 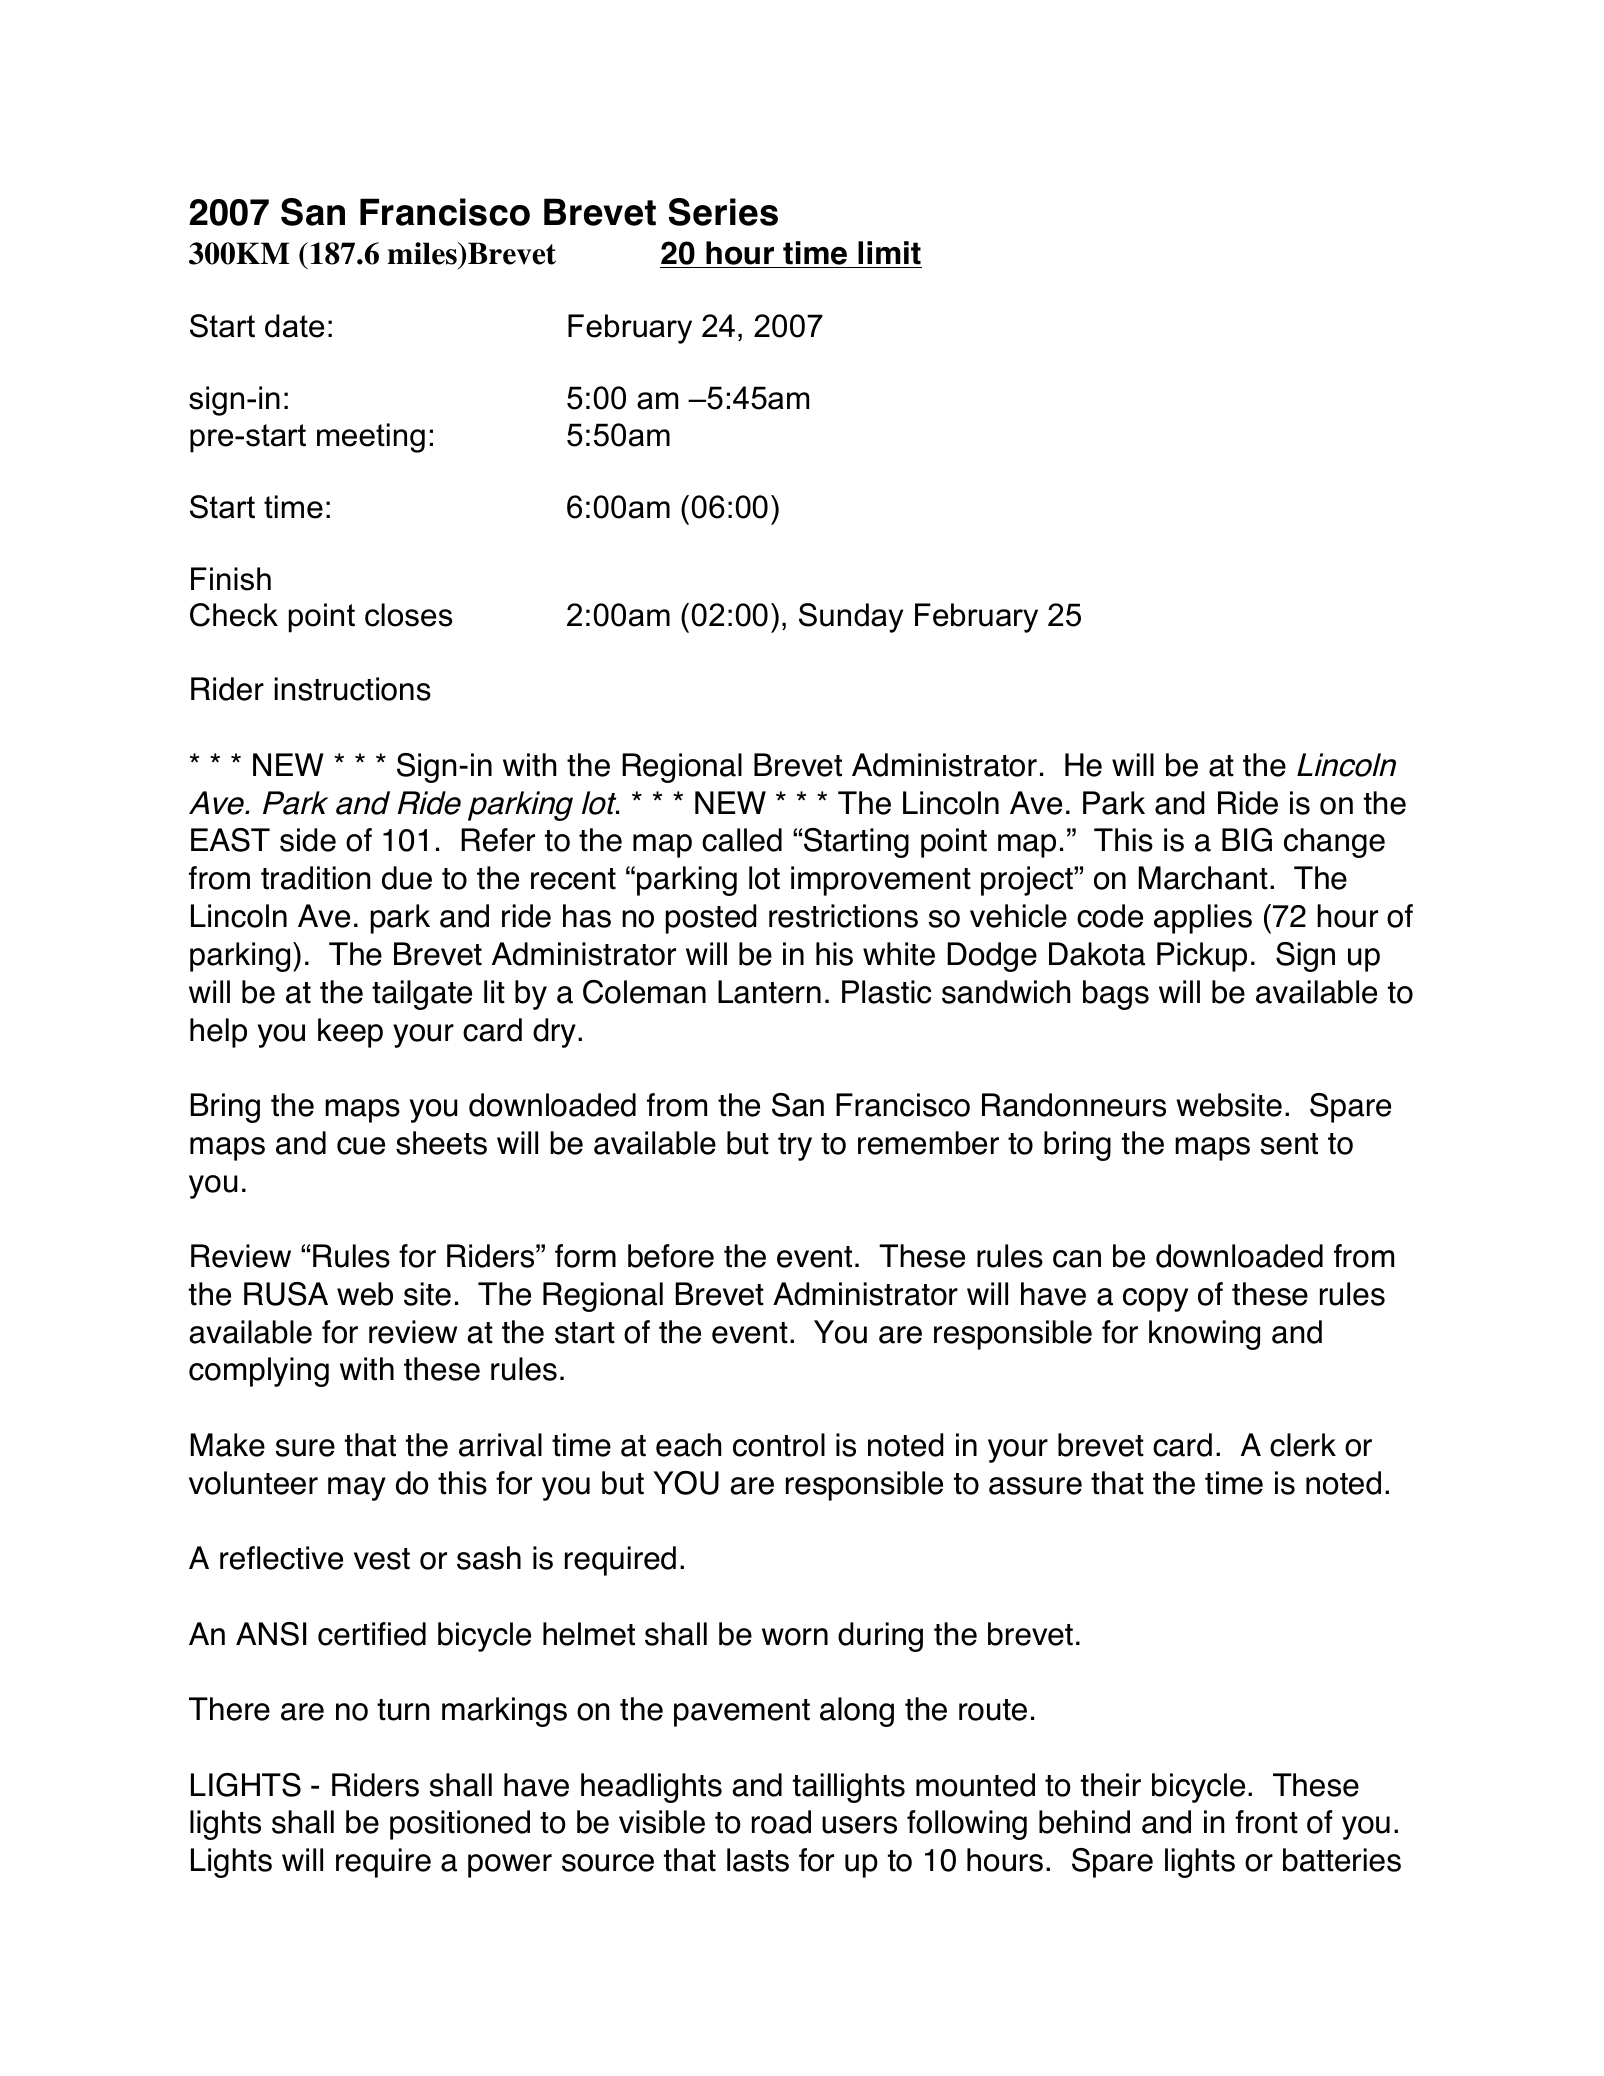 What do you see at coordinates (352, 689) in the screenshot?
I see `instructions` at bounding box center [352, 689].
